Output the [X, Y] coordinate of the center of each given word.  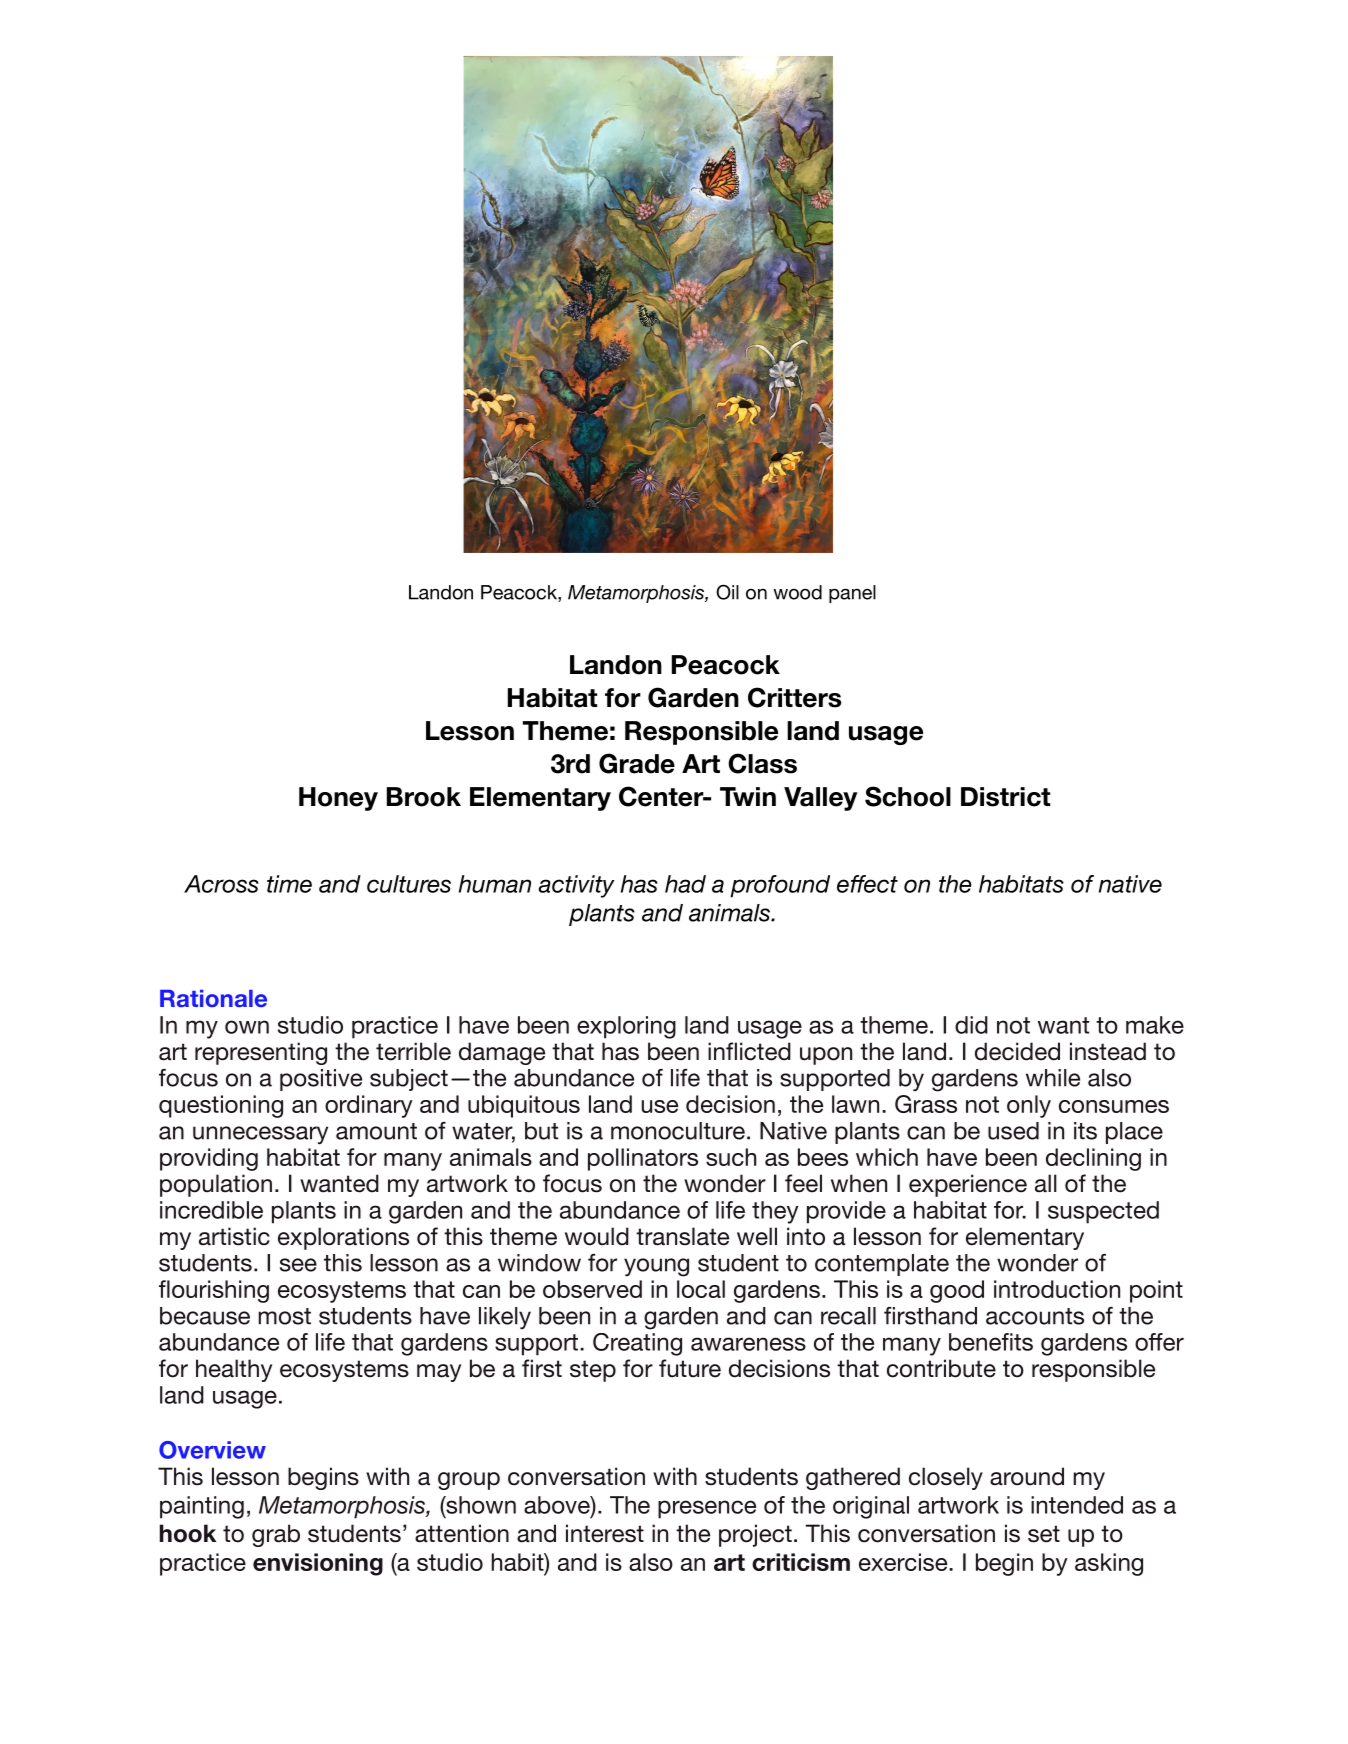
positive [321, 1080]
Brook [424, 797]
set [1044, 1534]
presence [707, 1509]
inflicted [749, 1051]
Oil [727, 592]
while [1053, 1078]
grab [276, 1535]
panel [852, 594]
